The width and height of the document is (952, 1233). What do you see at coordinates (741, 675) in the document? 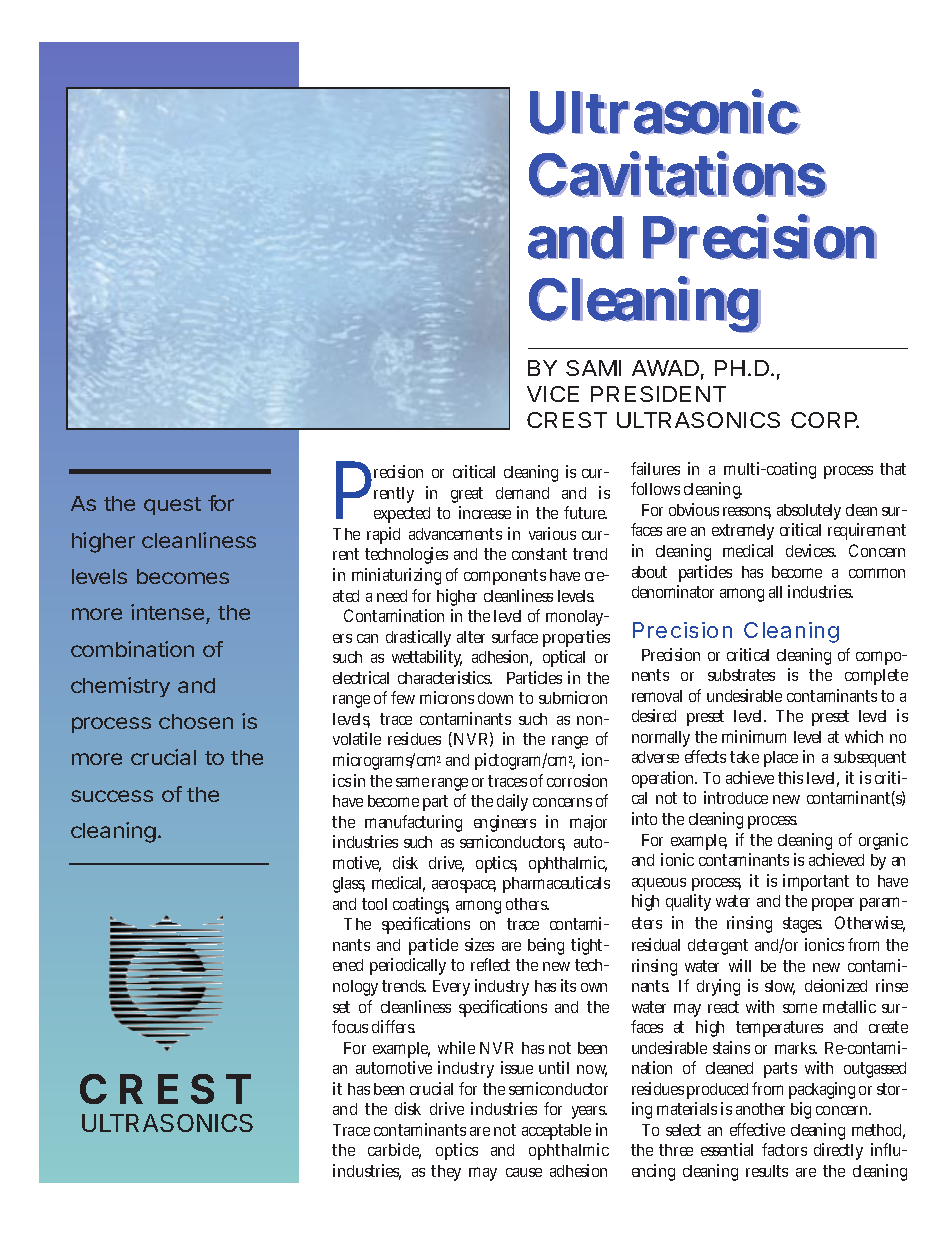
I see `substrates` at bounding box center [741, 675].
